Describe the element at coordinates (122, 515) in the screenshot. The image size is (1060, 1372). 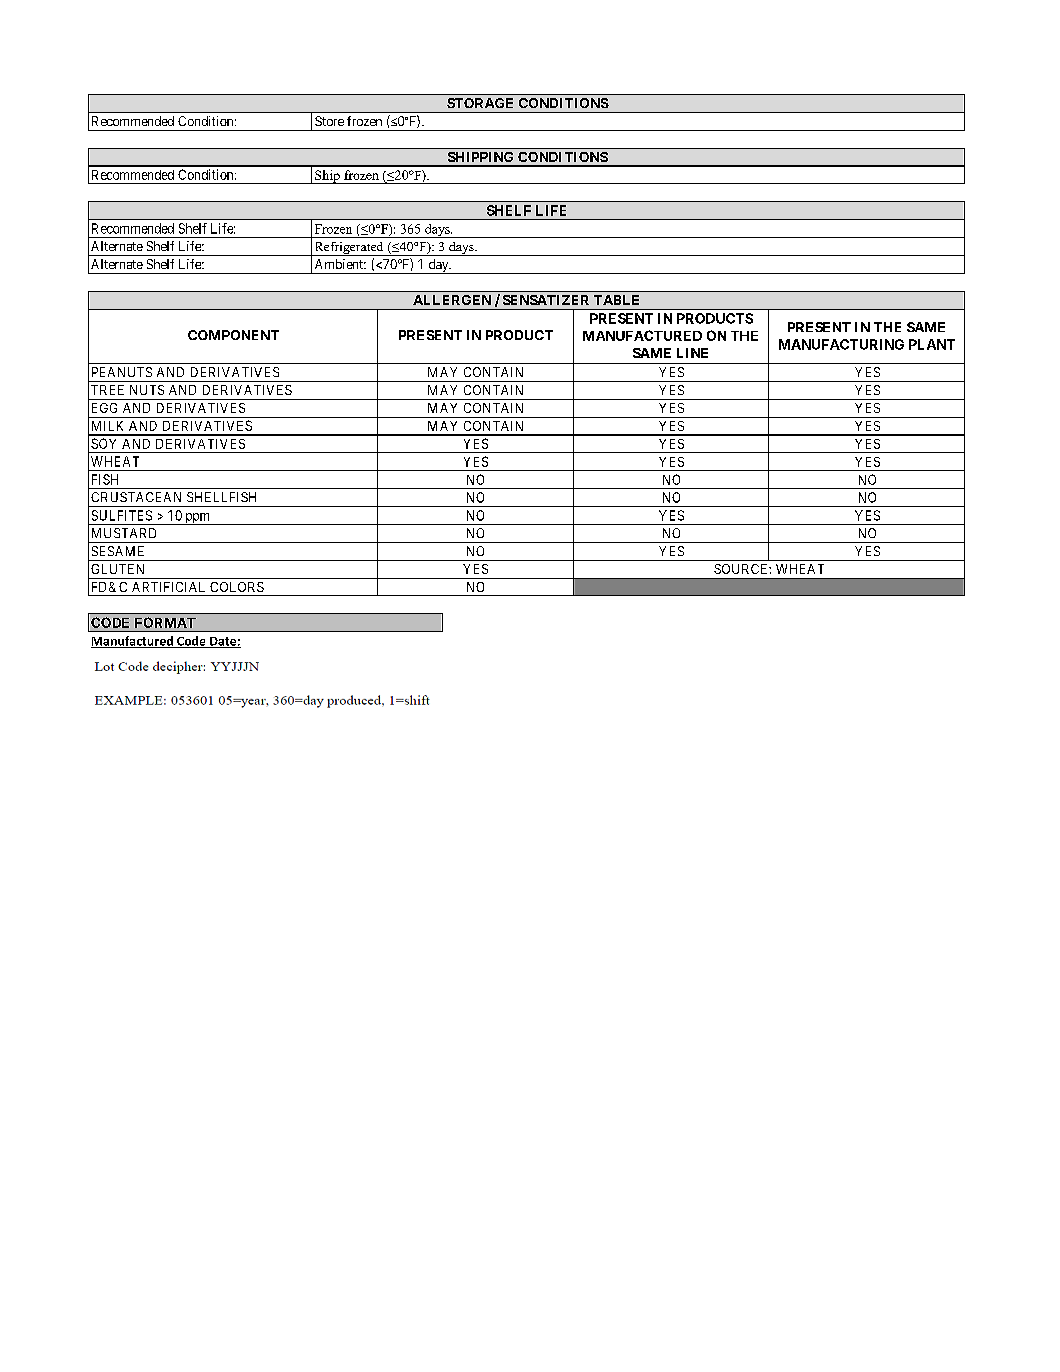
I see `SULFITES` at that location.
